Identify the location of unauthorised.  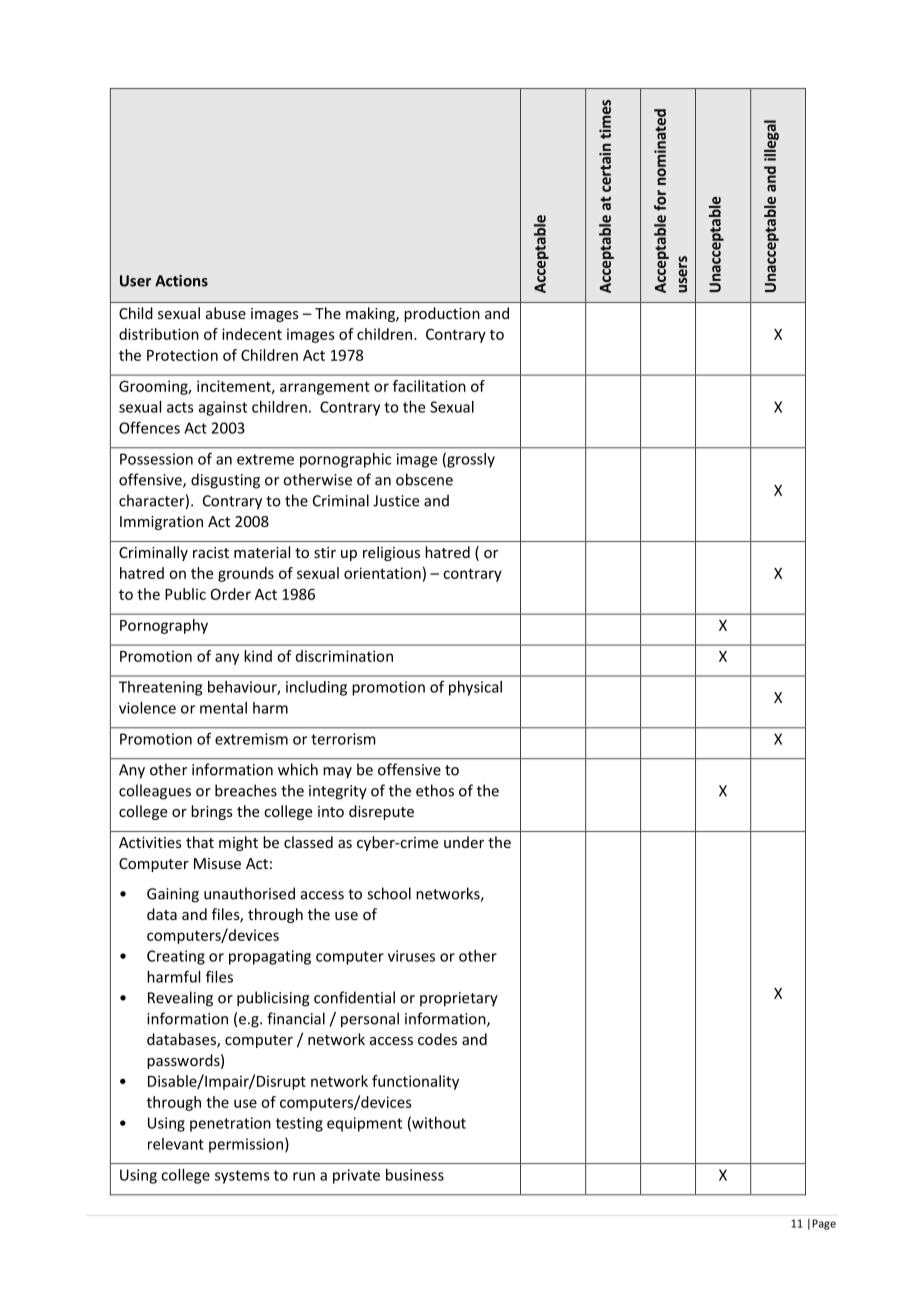
(249, 893).
